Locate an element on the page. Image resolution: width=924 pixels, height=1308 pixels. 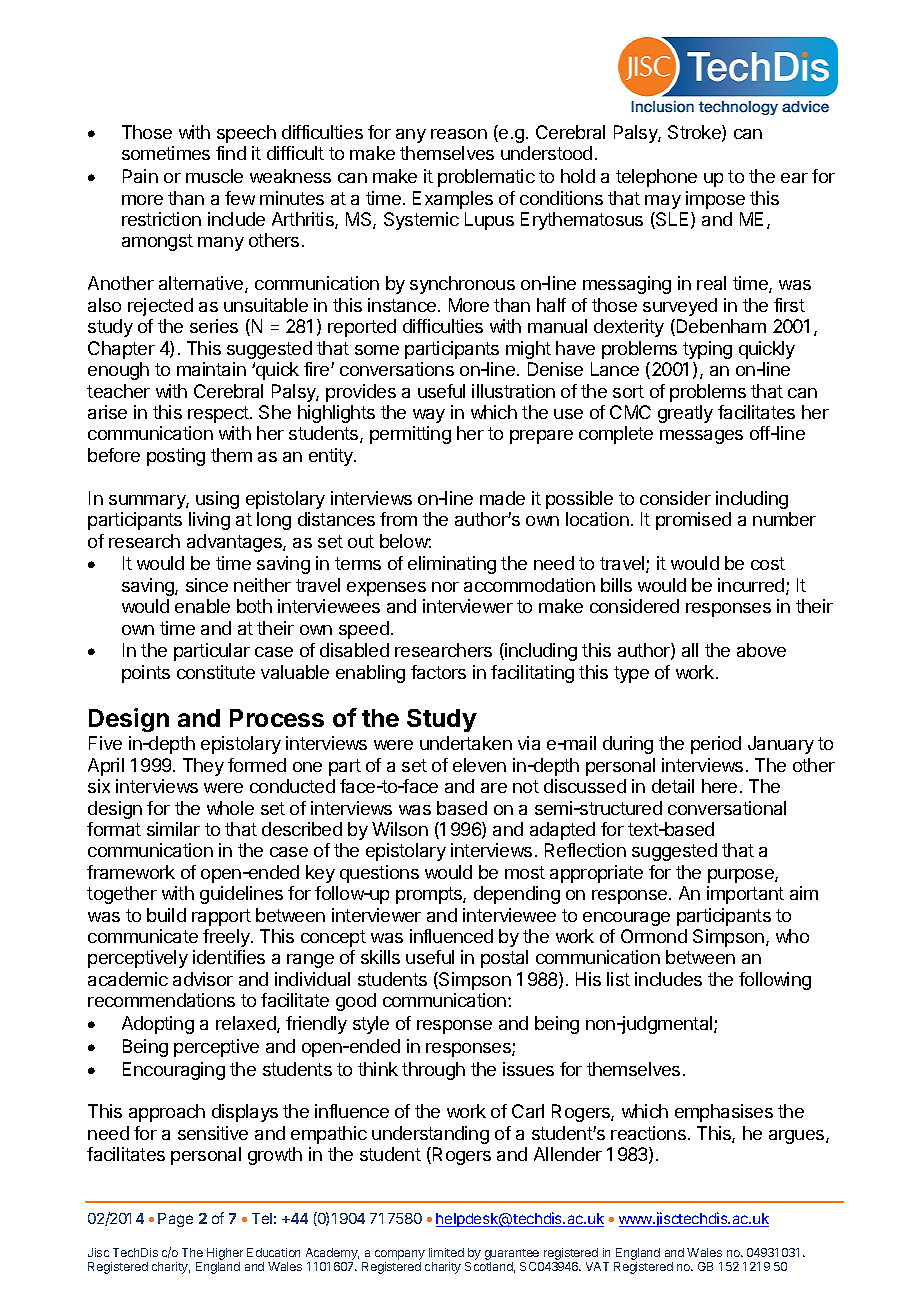
muscle is located at coordinates (214, 176).
